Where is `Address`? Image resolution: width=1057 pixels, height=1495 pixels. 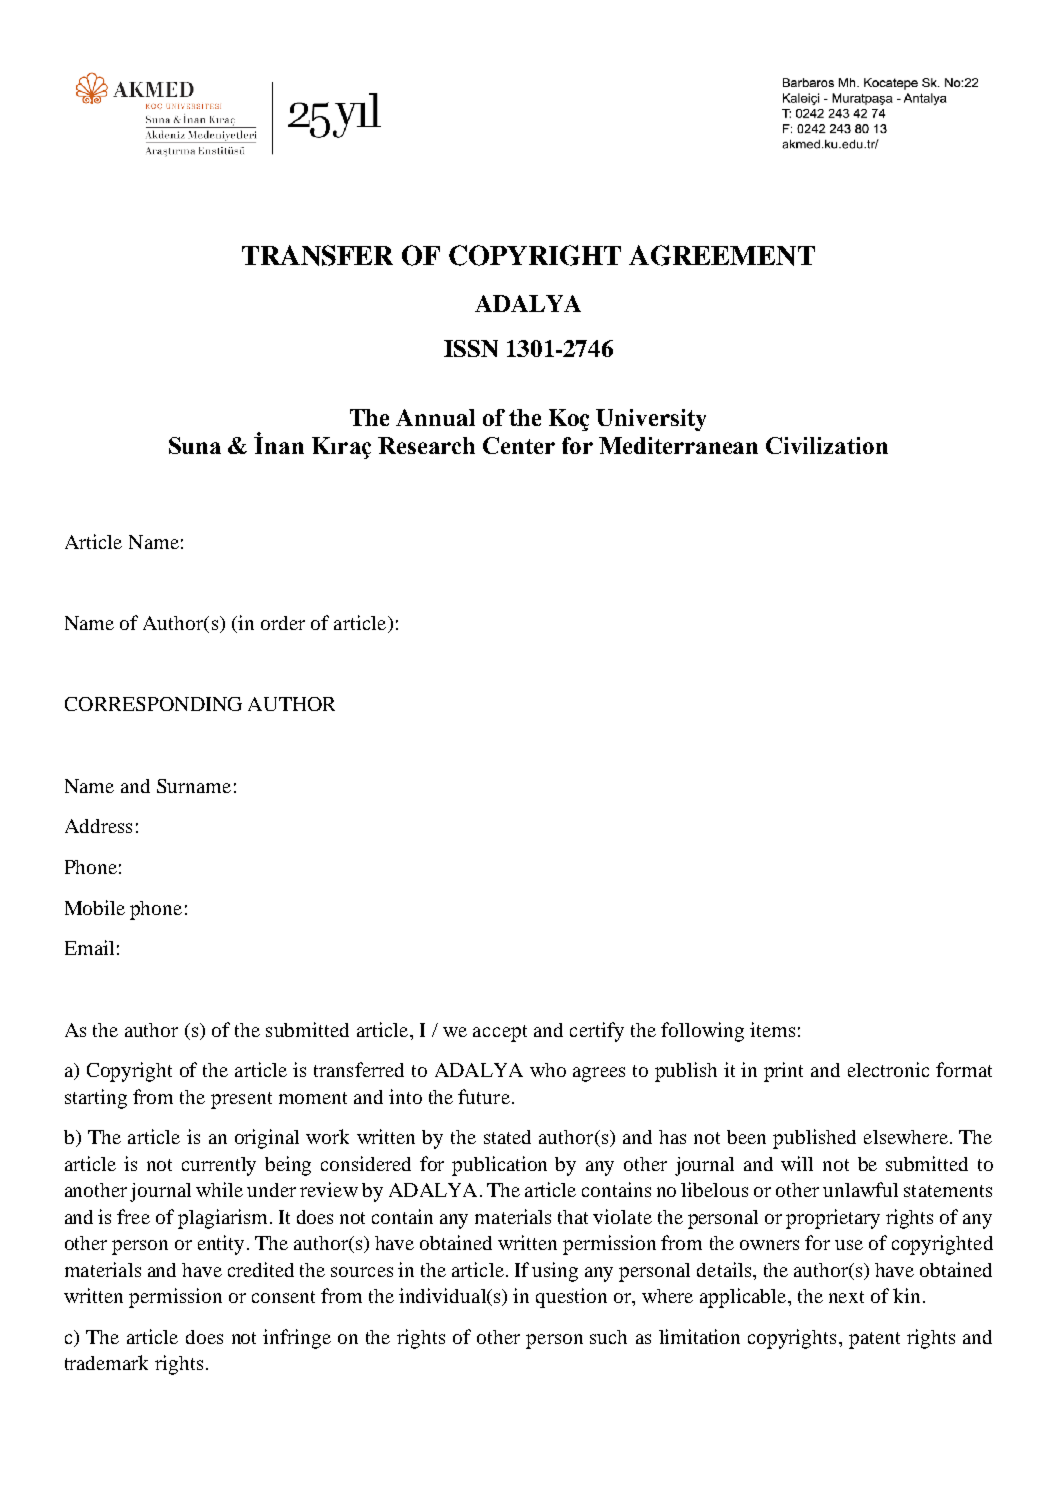 Address is located at coordinates (98, 826).
